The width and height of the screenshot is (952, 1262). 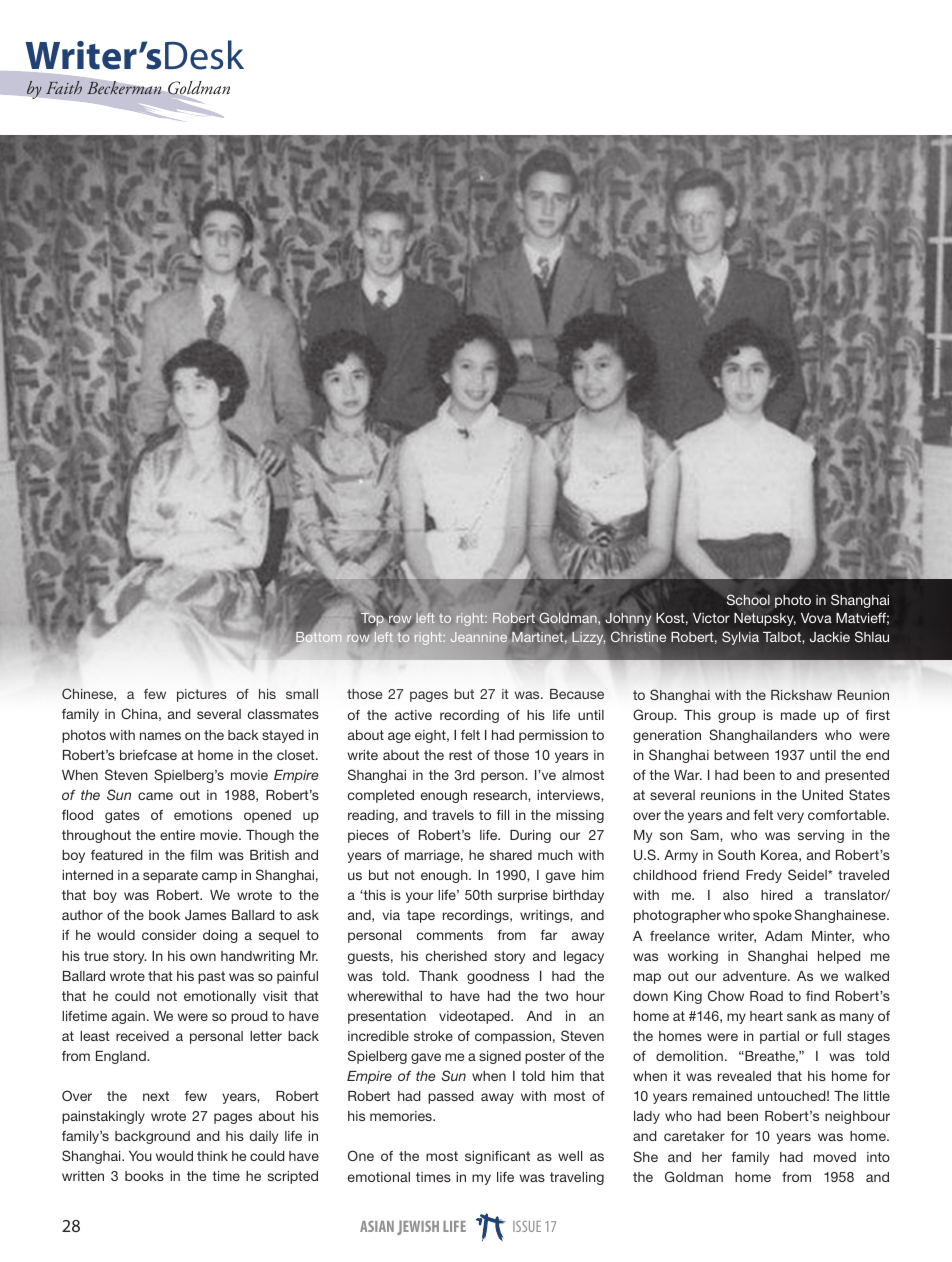 I want to click on moved, so click(x=835, y=1157).
